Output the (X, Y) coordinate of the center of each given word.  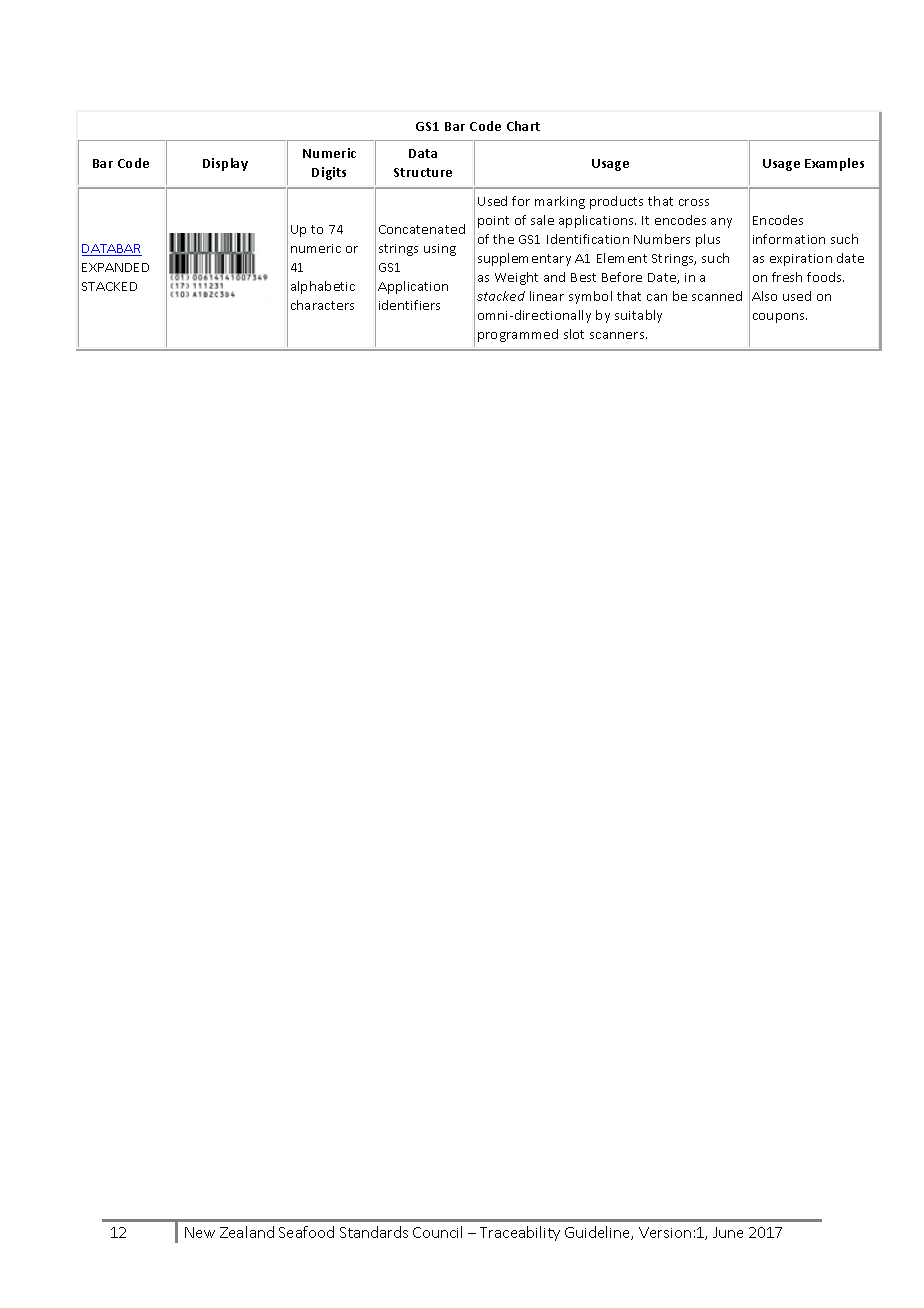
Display (225, 164)
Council (437, 1232)
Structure (423, 172)
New (200, 1232)
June (728, 1232)
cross (694, 202)
